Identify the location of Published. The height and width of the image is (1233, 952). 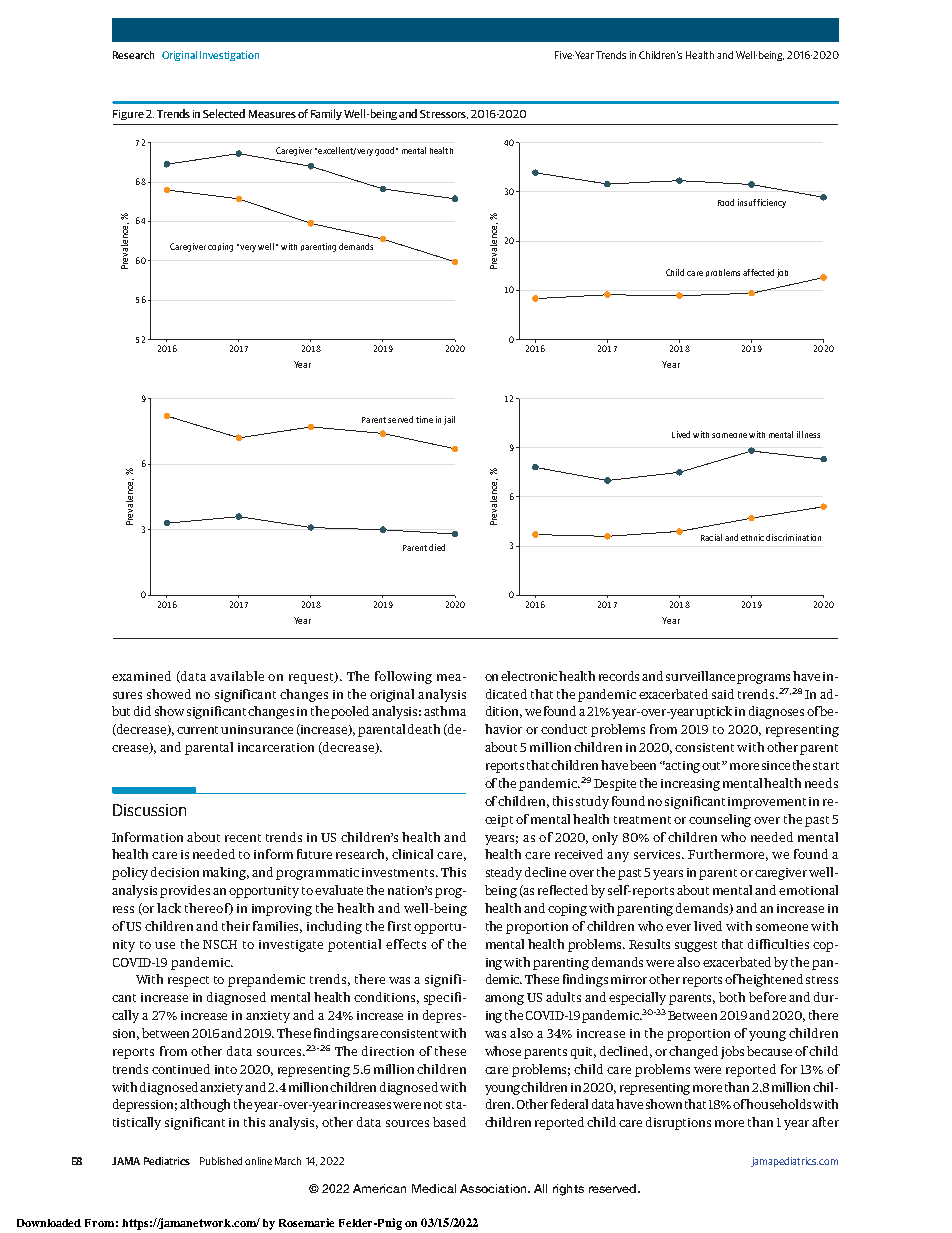
(221, 1161).
